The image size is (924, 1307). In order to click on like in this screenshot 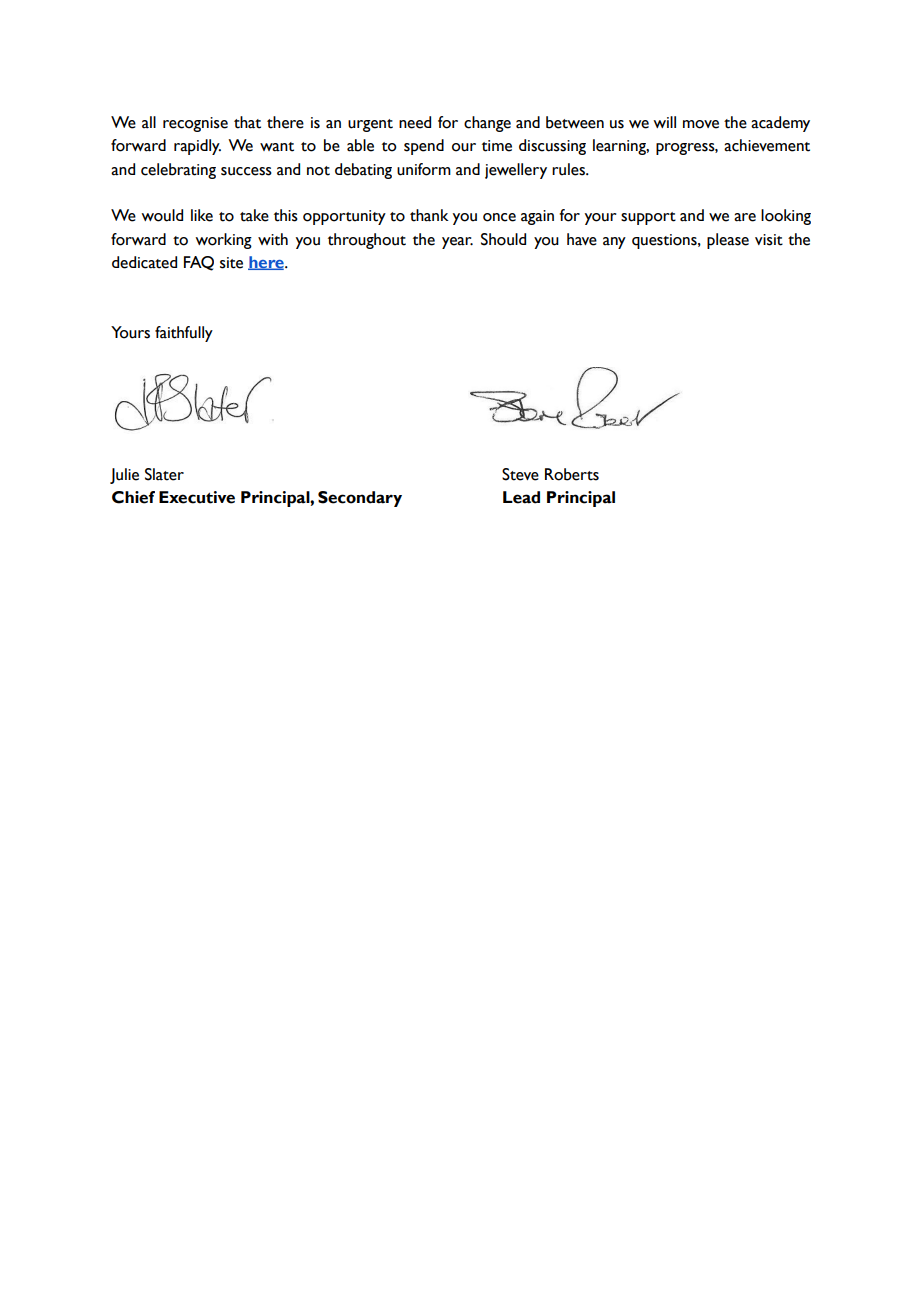, I will do `click(202, 215)`.
